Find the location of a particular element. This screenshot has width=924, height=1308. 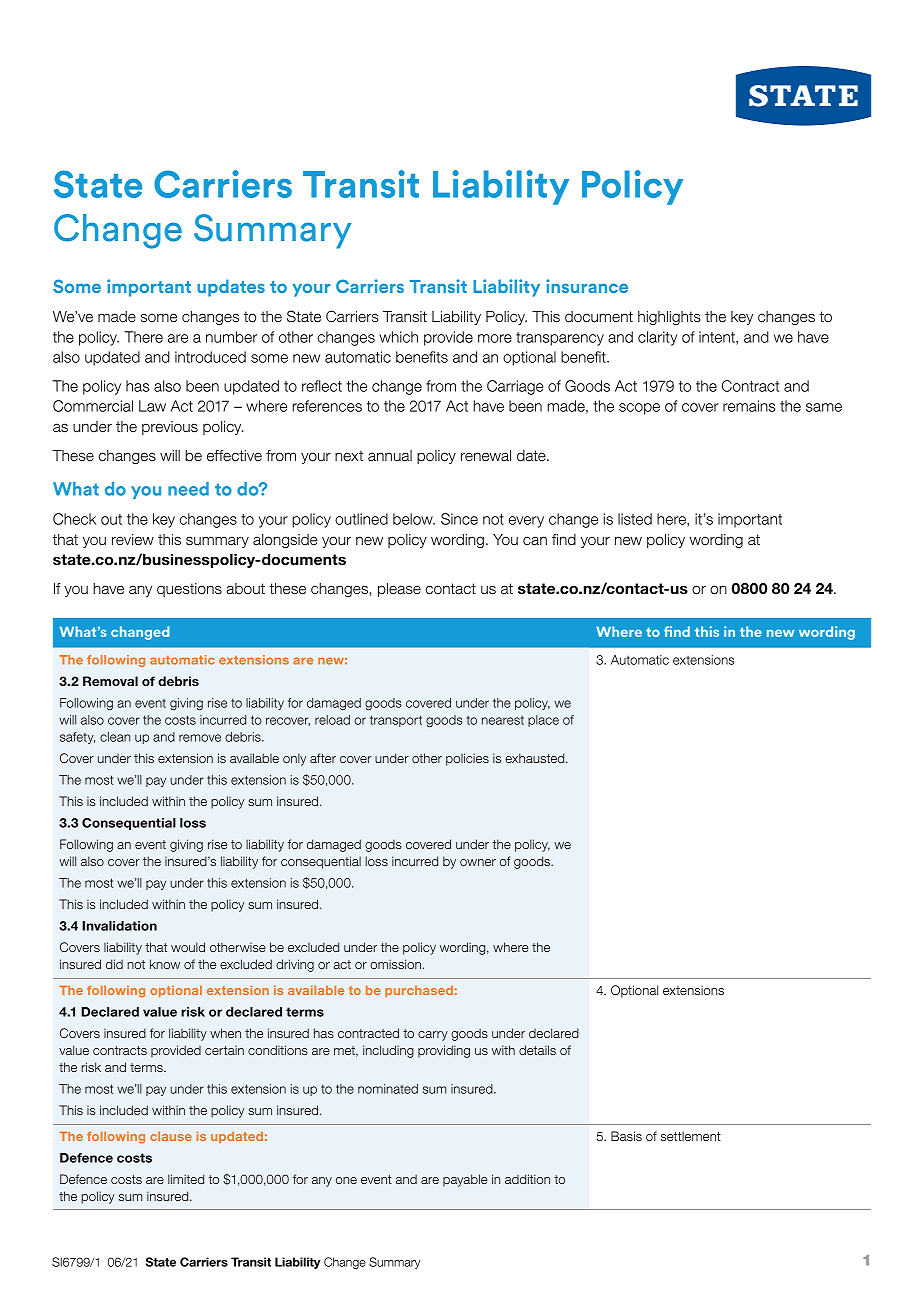

Removal is located at coordinates (110, 681).
